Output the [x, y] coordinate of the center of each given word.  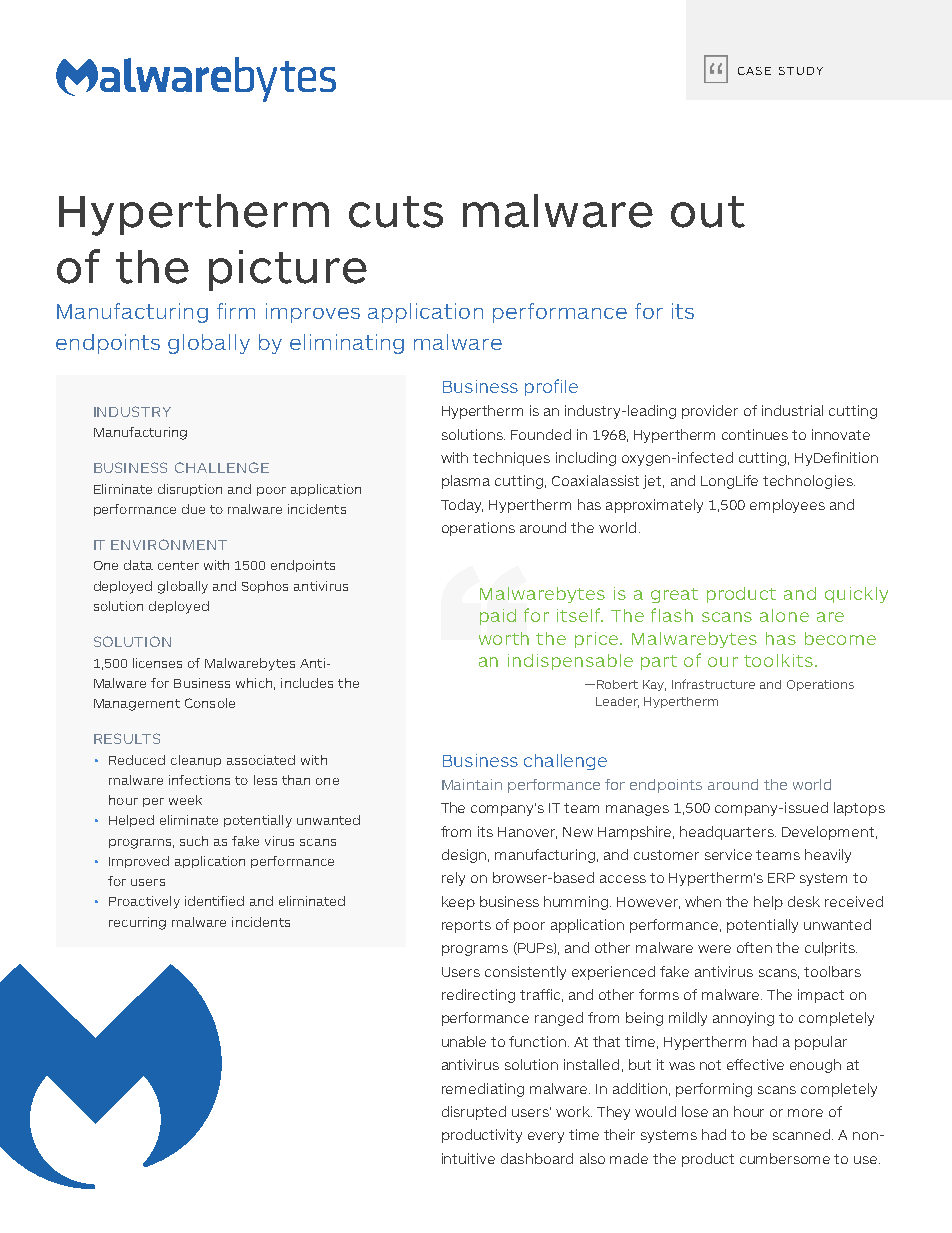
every [546, 1137]
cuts [396, 212]
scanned [801, 1134]
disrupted [474, 1113]
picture [288, 270]
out [708, 212]
